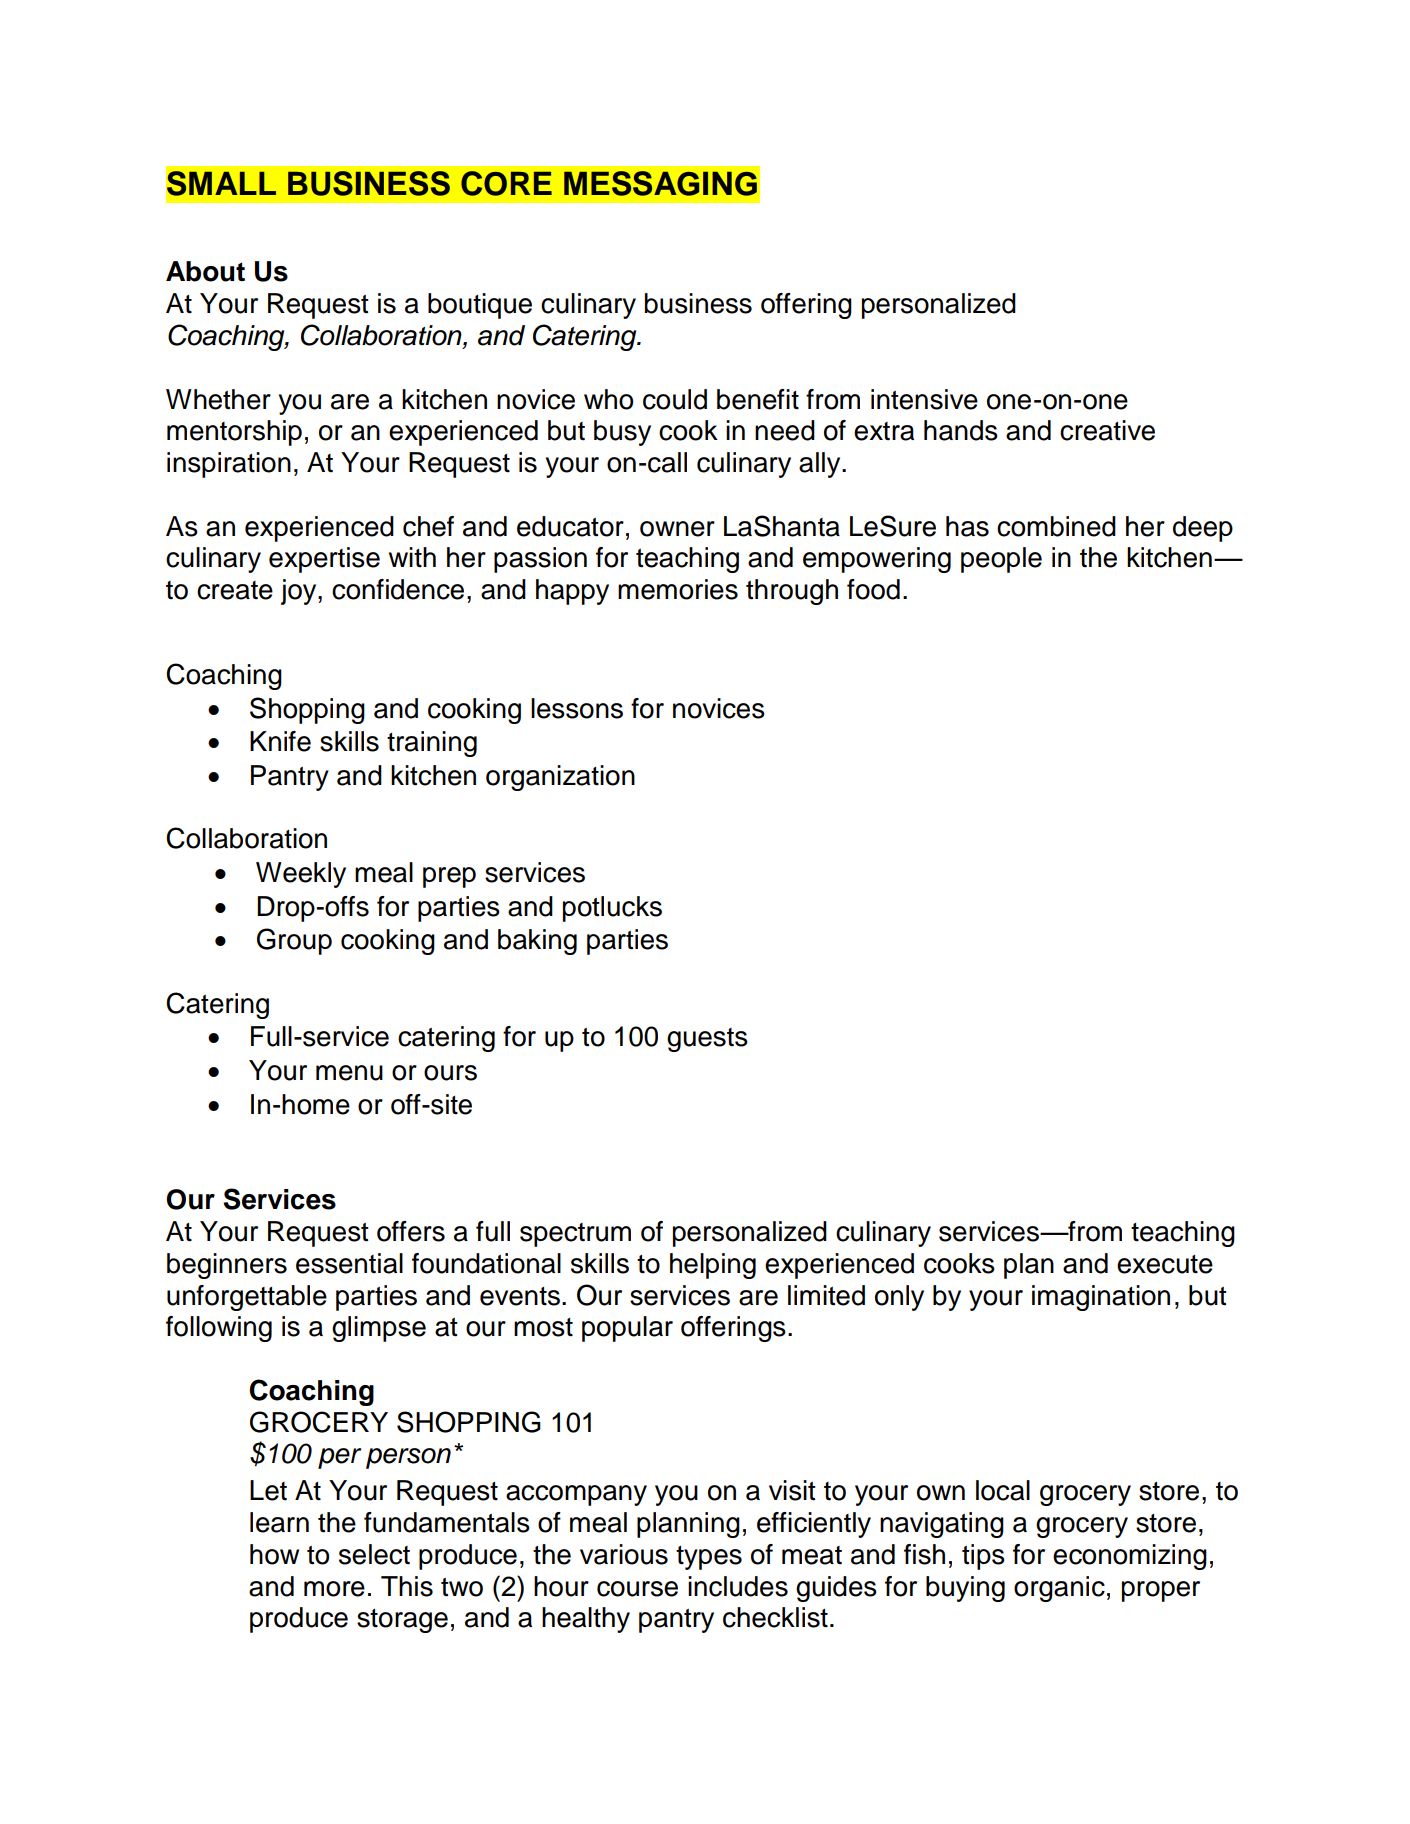 Image resolution: width=1410 pixels, height=1824 pixels. What do you see at coordinates (301, 875) in the screenshot?
I see `Weekly` at bounding box center [301, 875].
